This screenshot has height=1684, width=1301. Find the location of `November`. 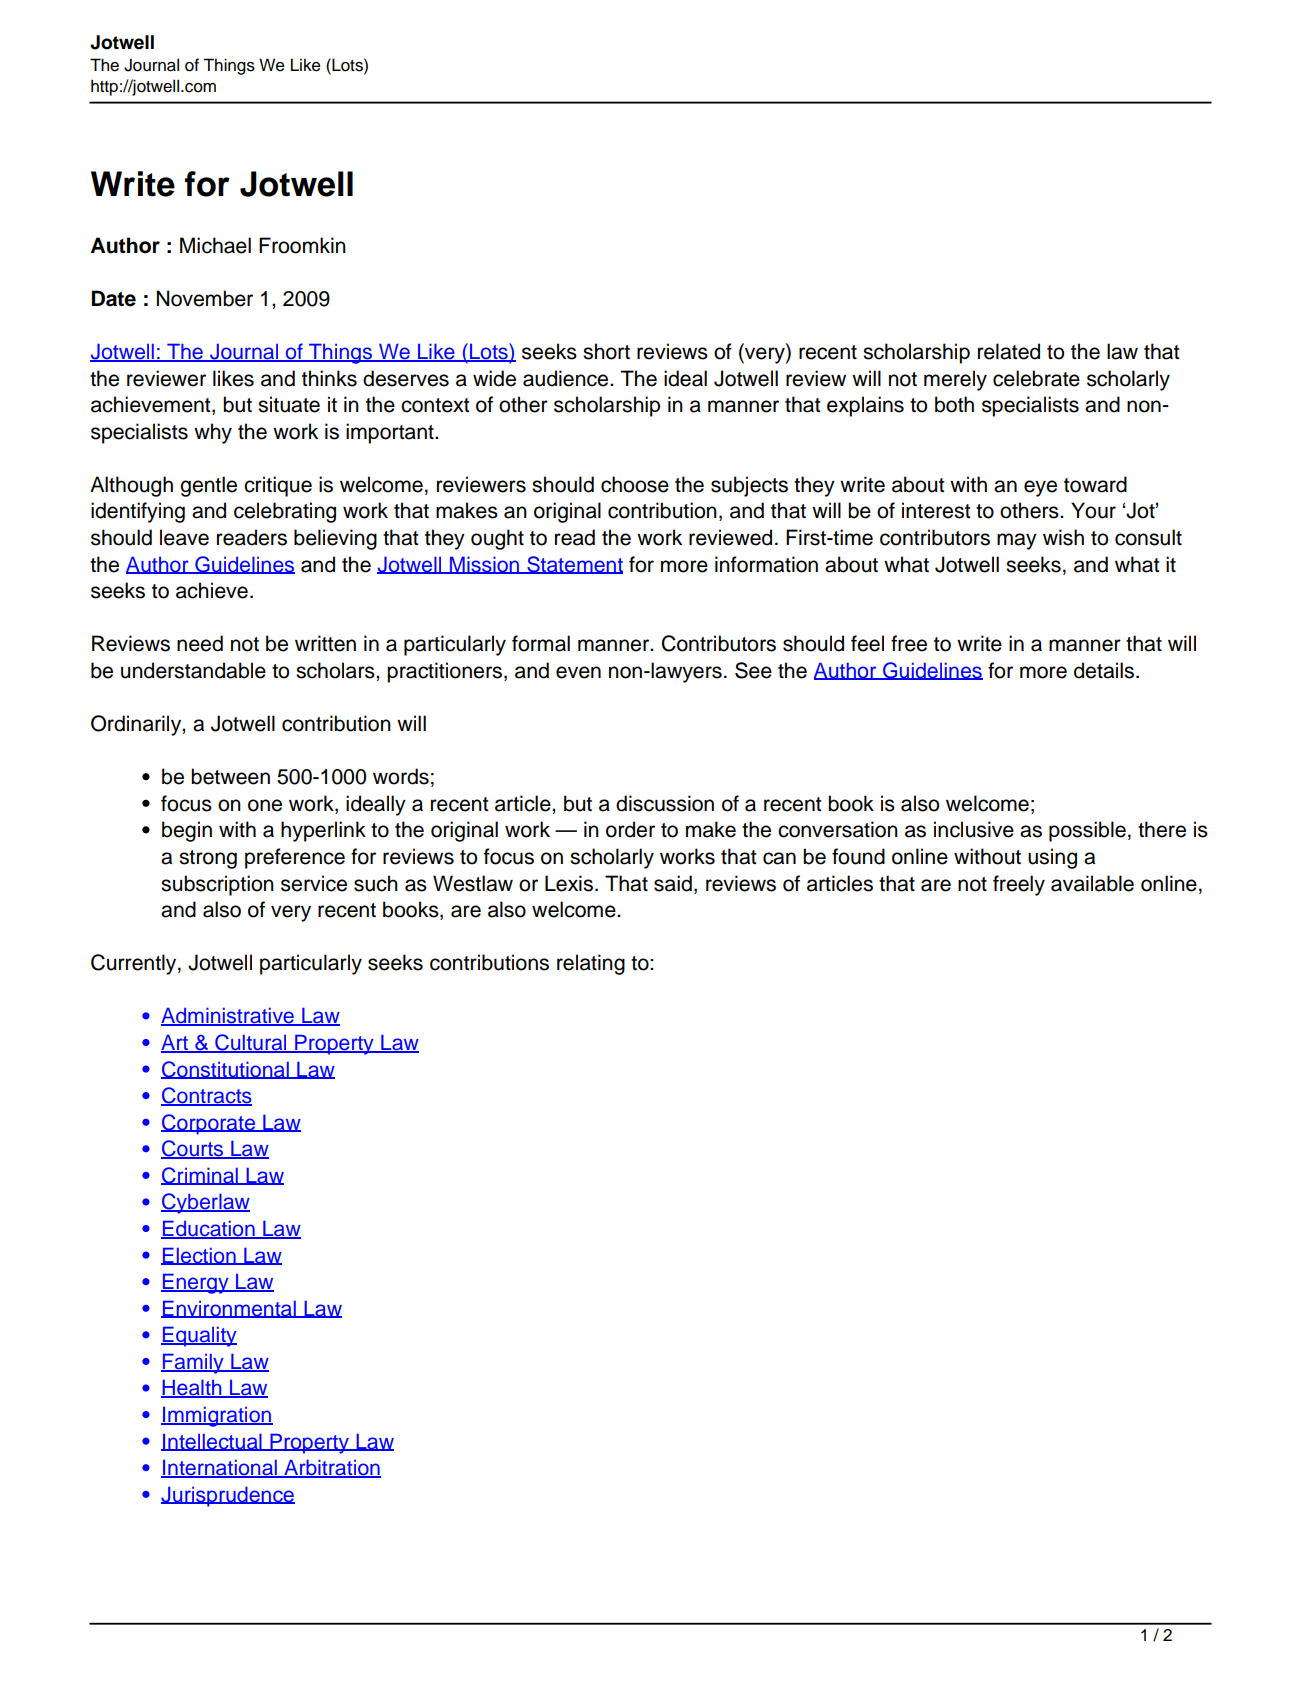

November is located at coordinates (205, 298).
